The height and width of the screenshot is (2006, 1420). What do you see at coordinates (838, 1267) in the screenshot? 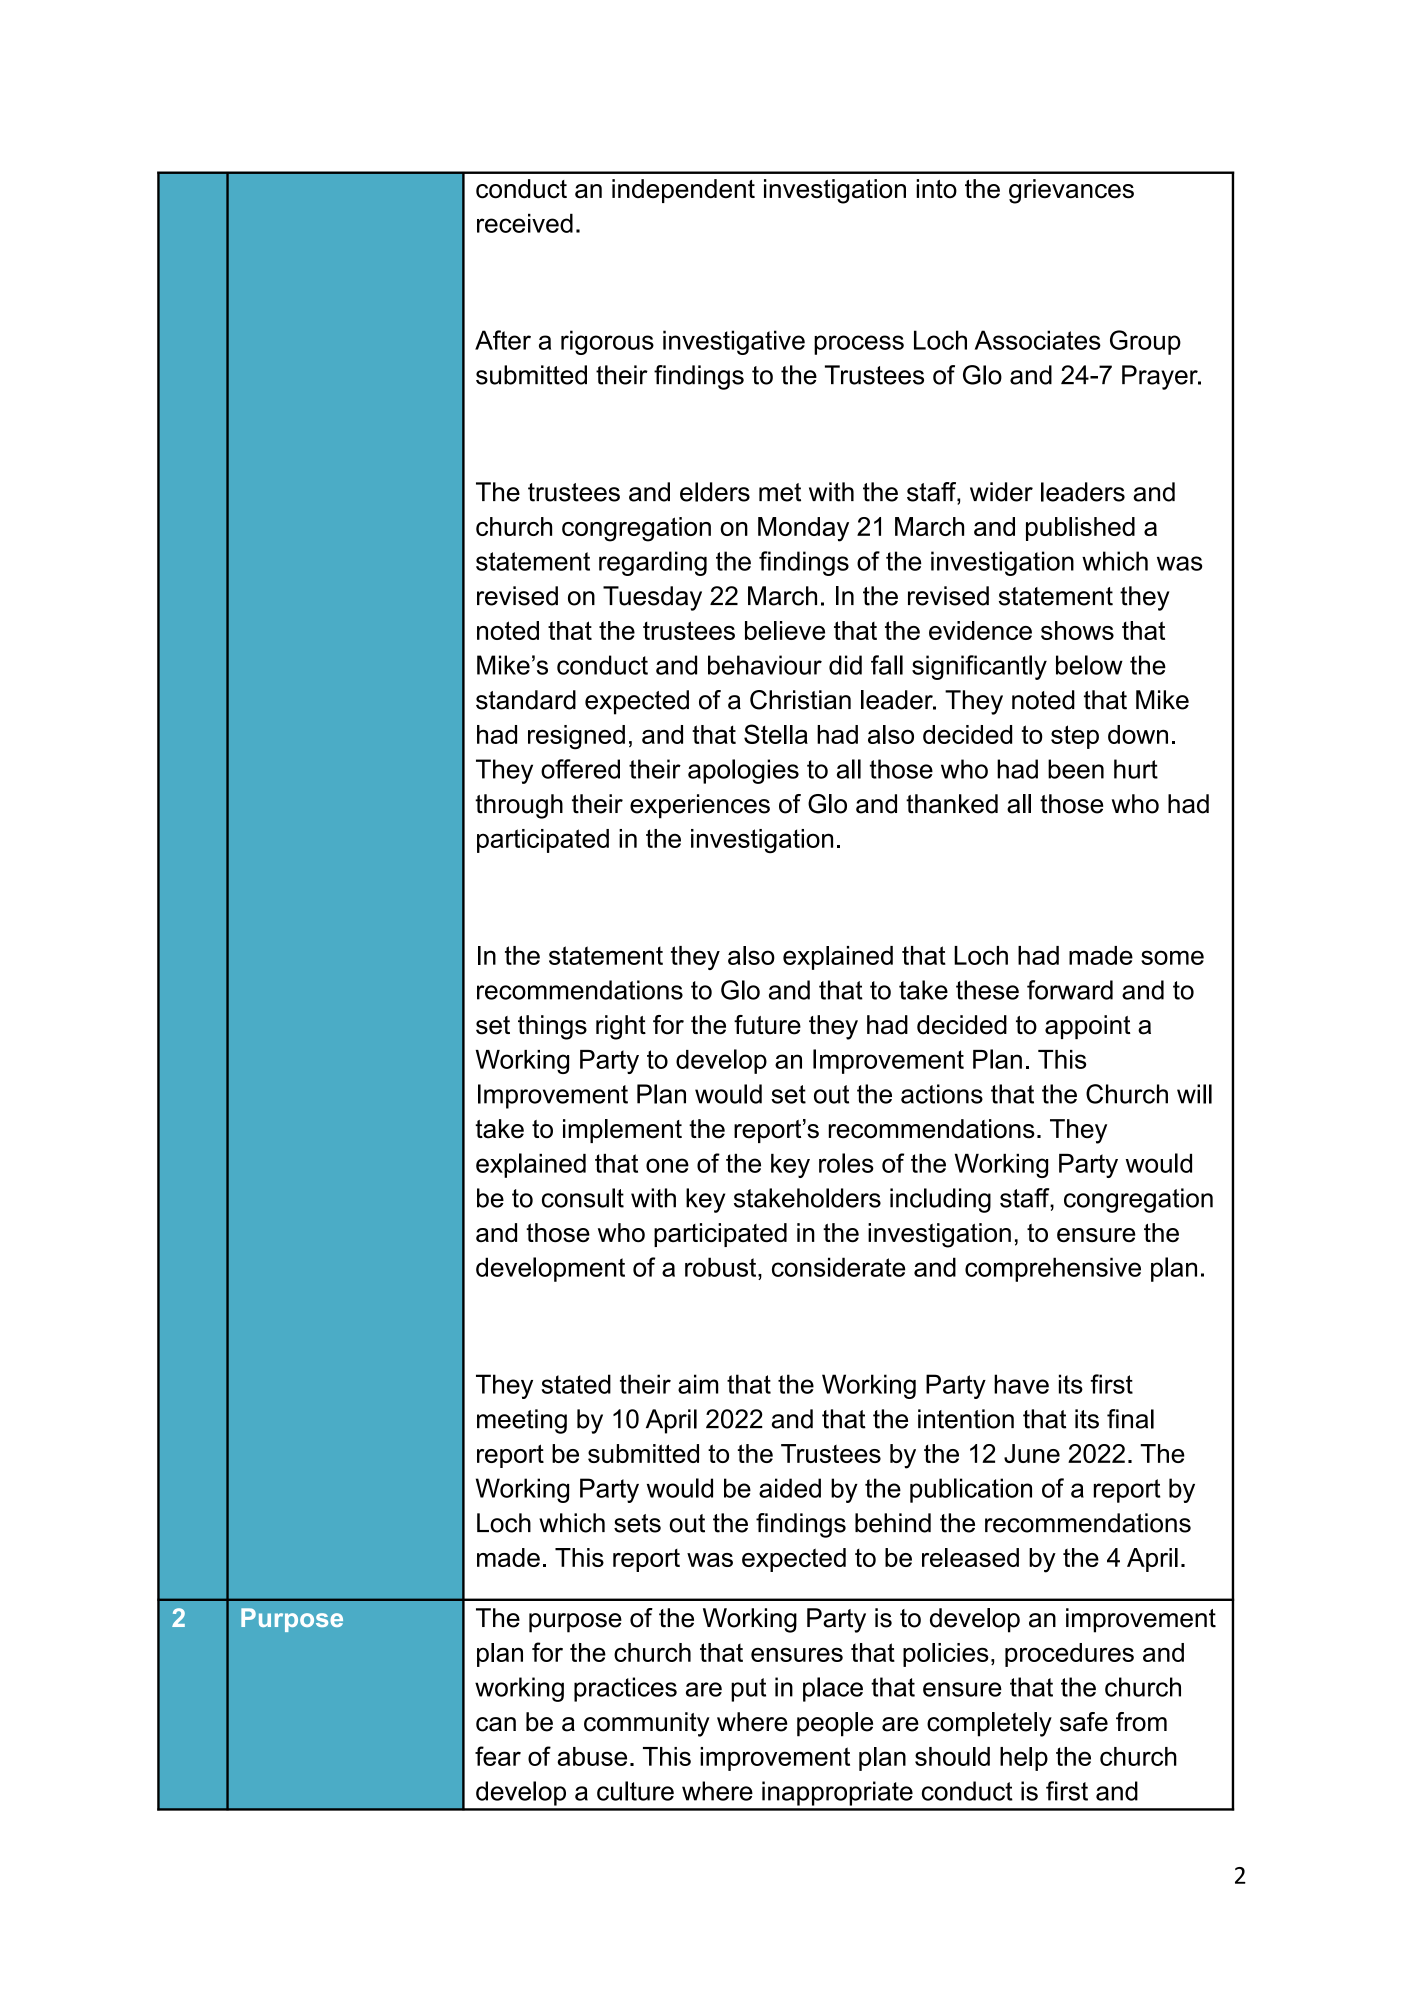
I see `considerate` at bounding box center [838, 1267].
